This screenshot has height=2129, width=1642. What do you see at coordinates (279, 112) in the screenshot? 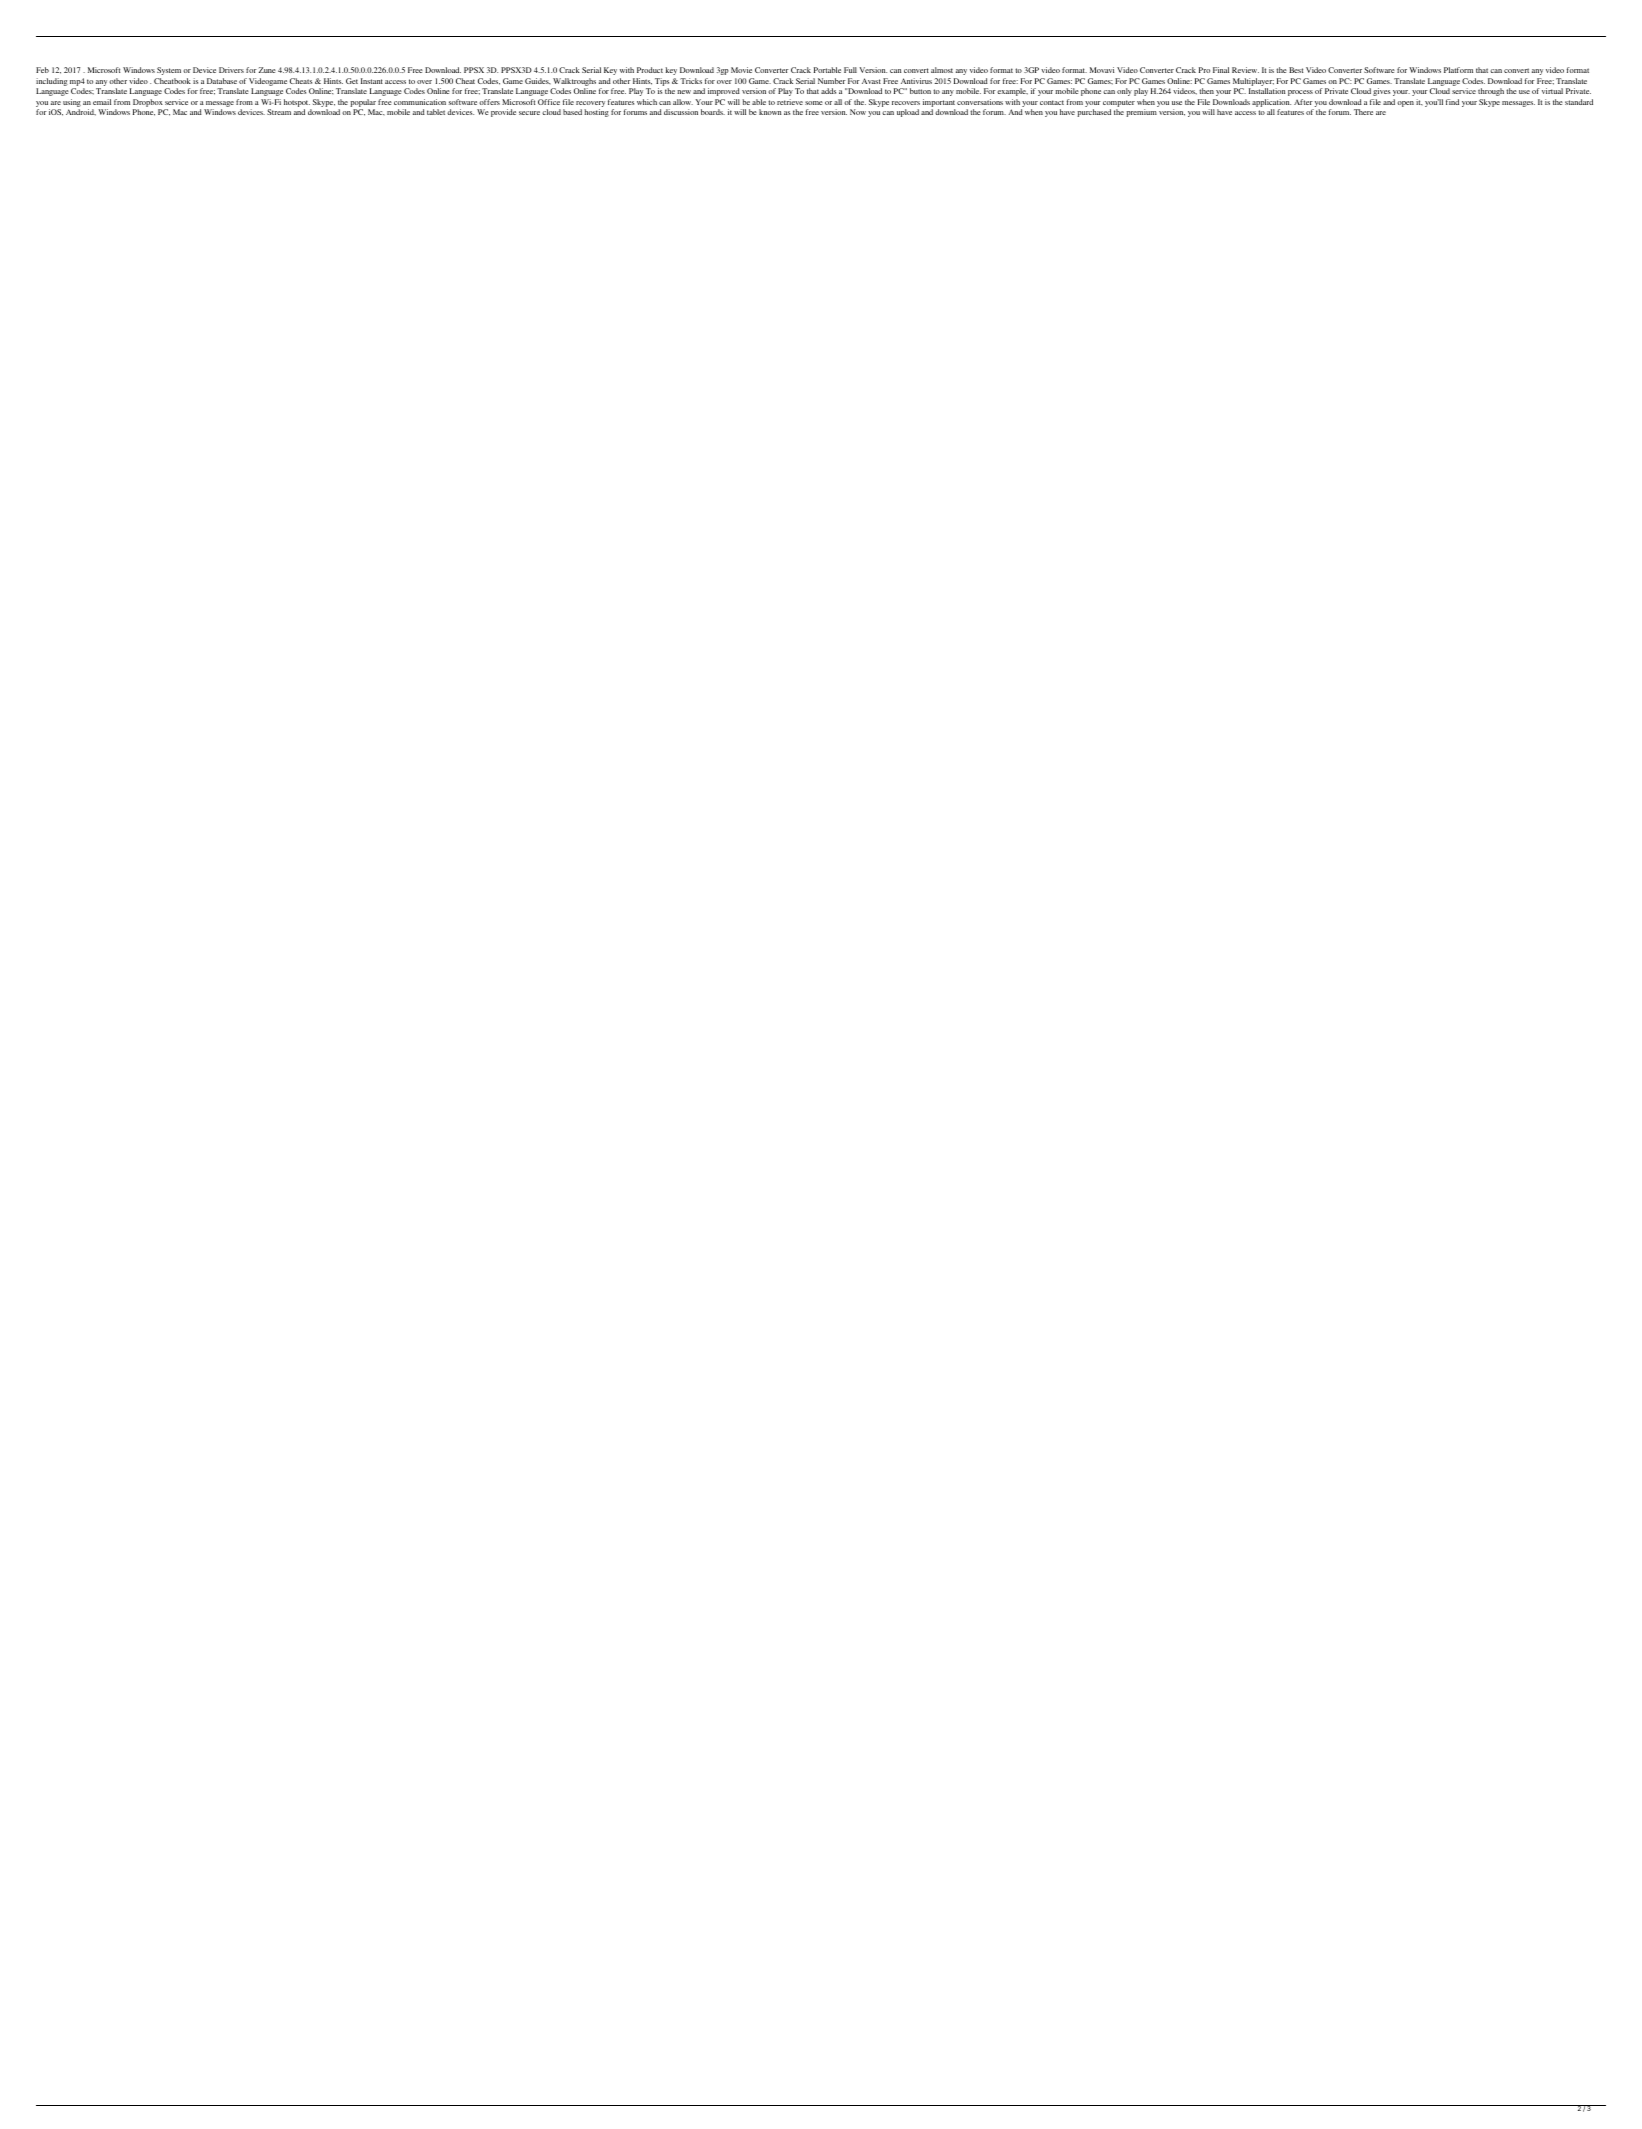
I see `Stream` at bounding box center [279, 112].
